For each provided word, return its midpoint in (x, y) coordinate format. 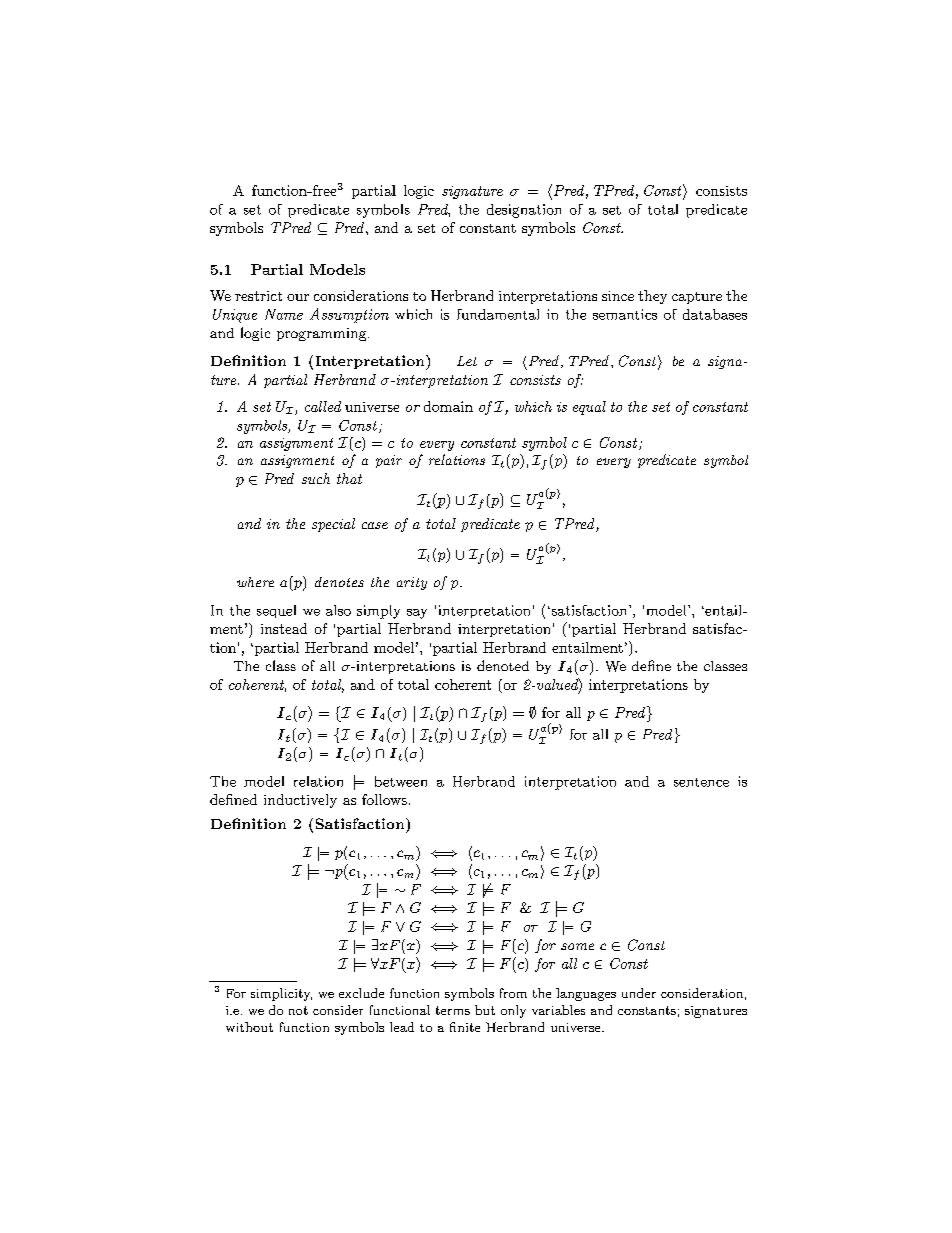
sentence (701, 782)
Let (467, 361)
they (652, 297)
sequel (276, 611)
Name (284, 314)
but (485, 1010)
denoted (503, 665)
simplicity (281, 994)
